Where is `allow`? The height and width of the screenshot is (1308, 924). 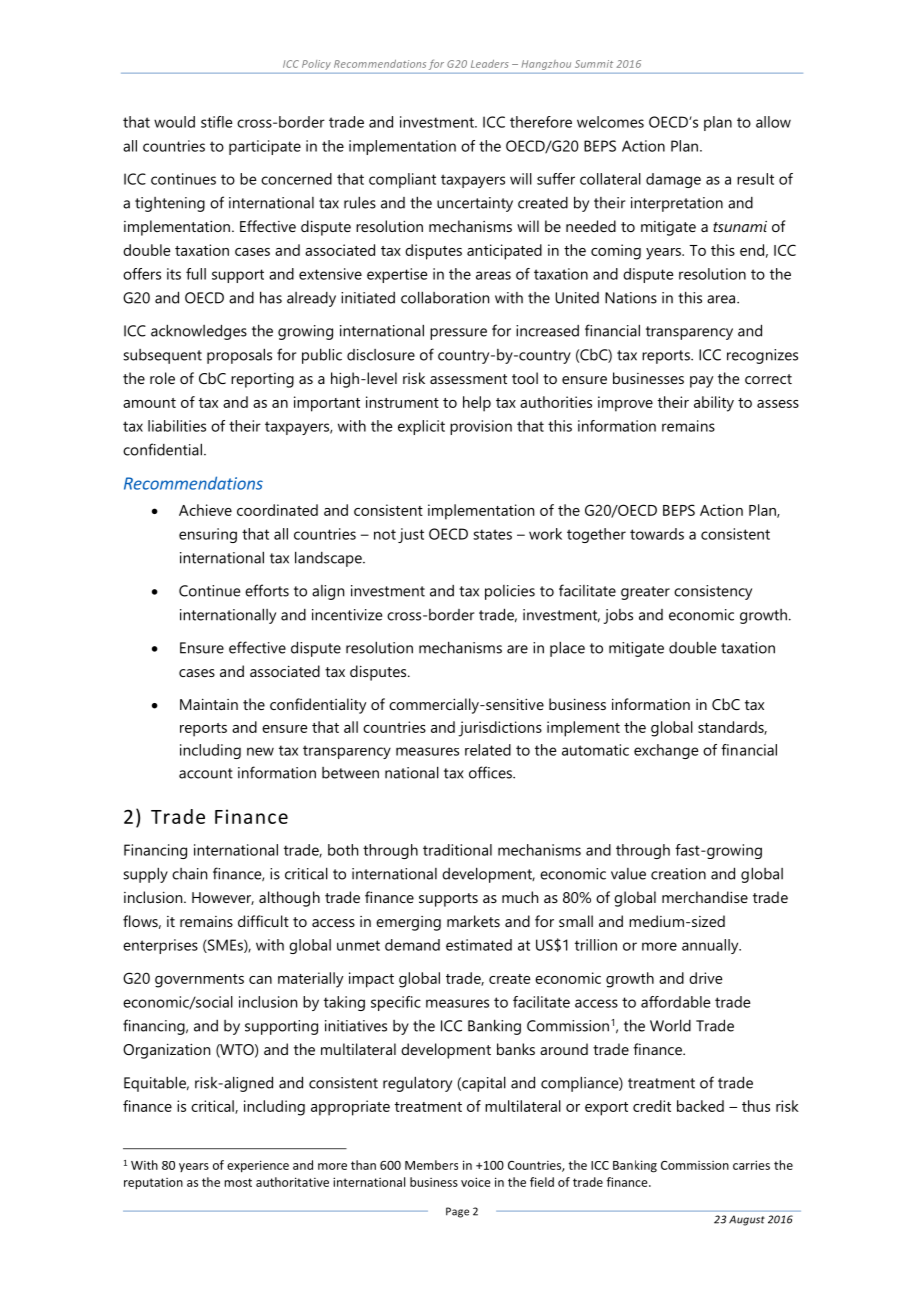 allow is located at coordinates (773, 122).
